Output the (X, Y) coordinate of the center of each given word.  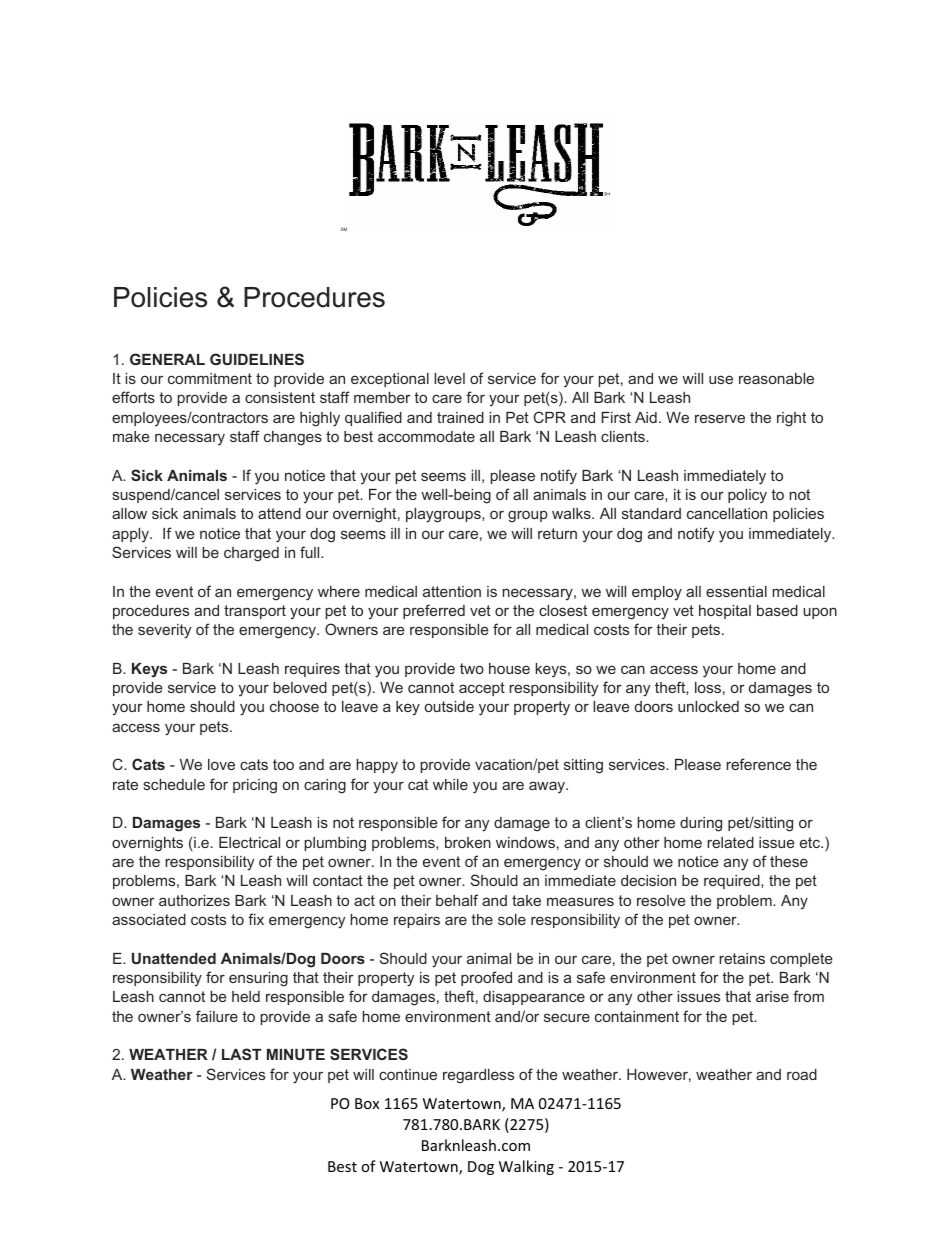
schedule (174, 784)
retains (742, 958)
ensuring (258, 979)
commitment (210, 378)
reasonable (776, 378)
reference (758, 764)
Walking (526, 1167)
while (450, 784)
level (449, 378)
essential (736, 591)
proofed (486, 978)
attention (452, 591)
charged (251, 554)
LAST (241, 1054)
